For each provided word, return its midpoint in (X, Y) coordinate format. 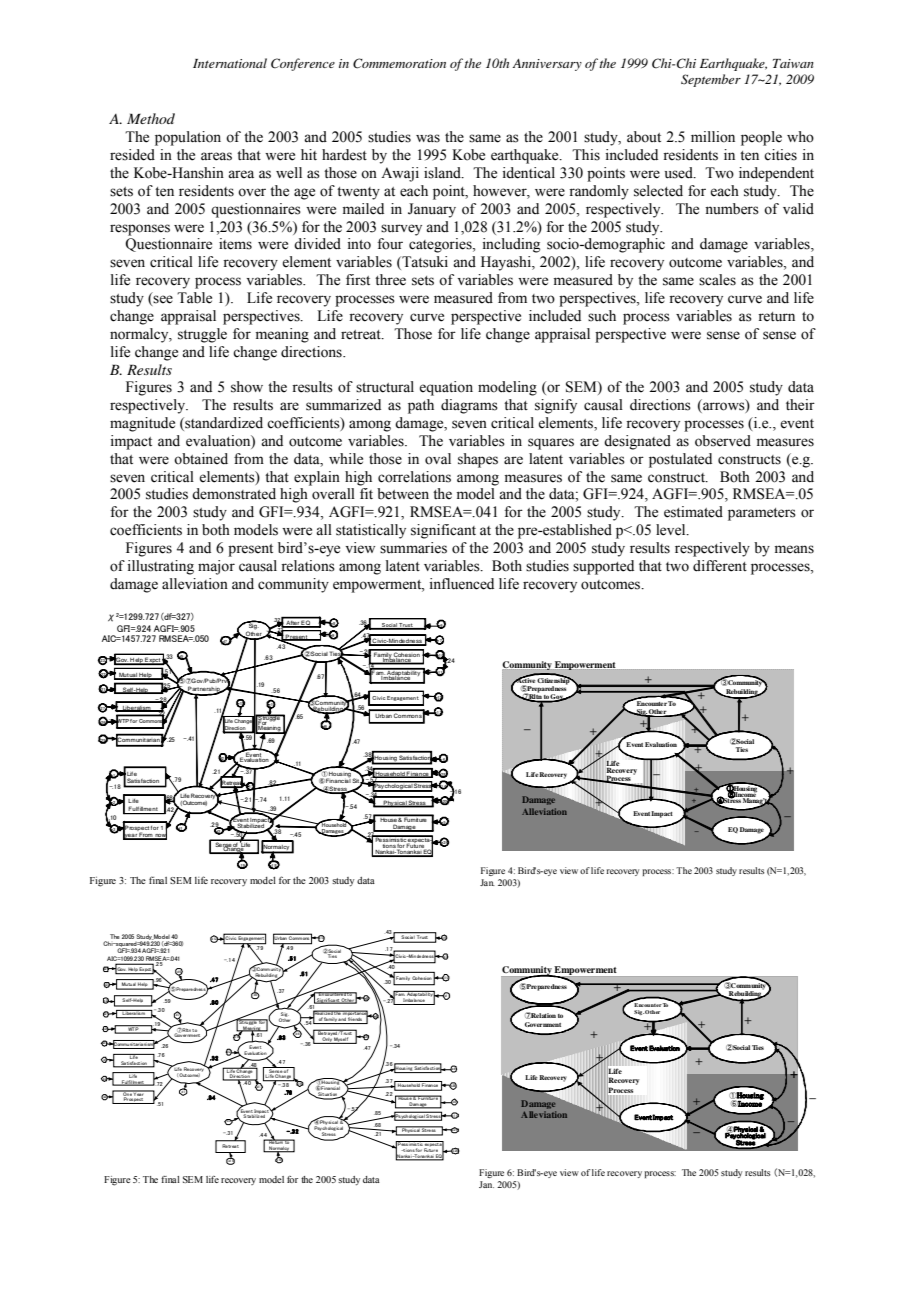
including (511, 245)
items (235, 244)
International (230, 63)
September (711, 80)
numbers (732, 209)
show (247, 387)
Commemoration (399, 63)
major (216, 567)
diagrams (469, 406)
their (800, 405)
